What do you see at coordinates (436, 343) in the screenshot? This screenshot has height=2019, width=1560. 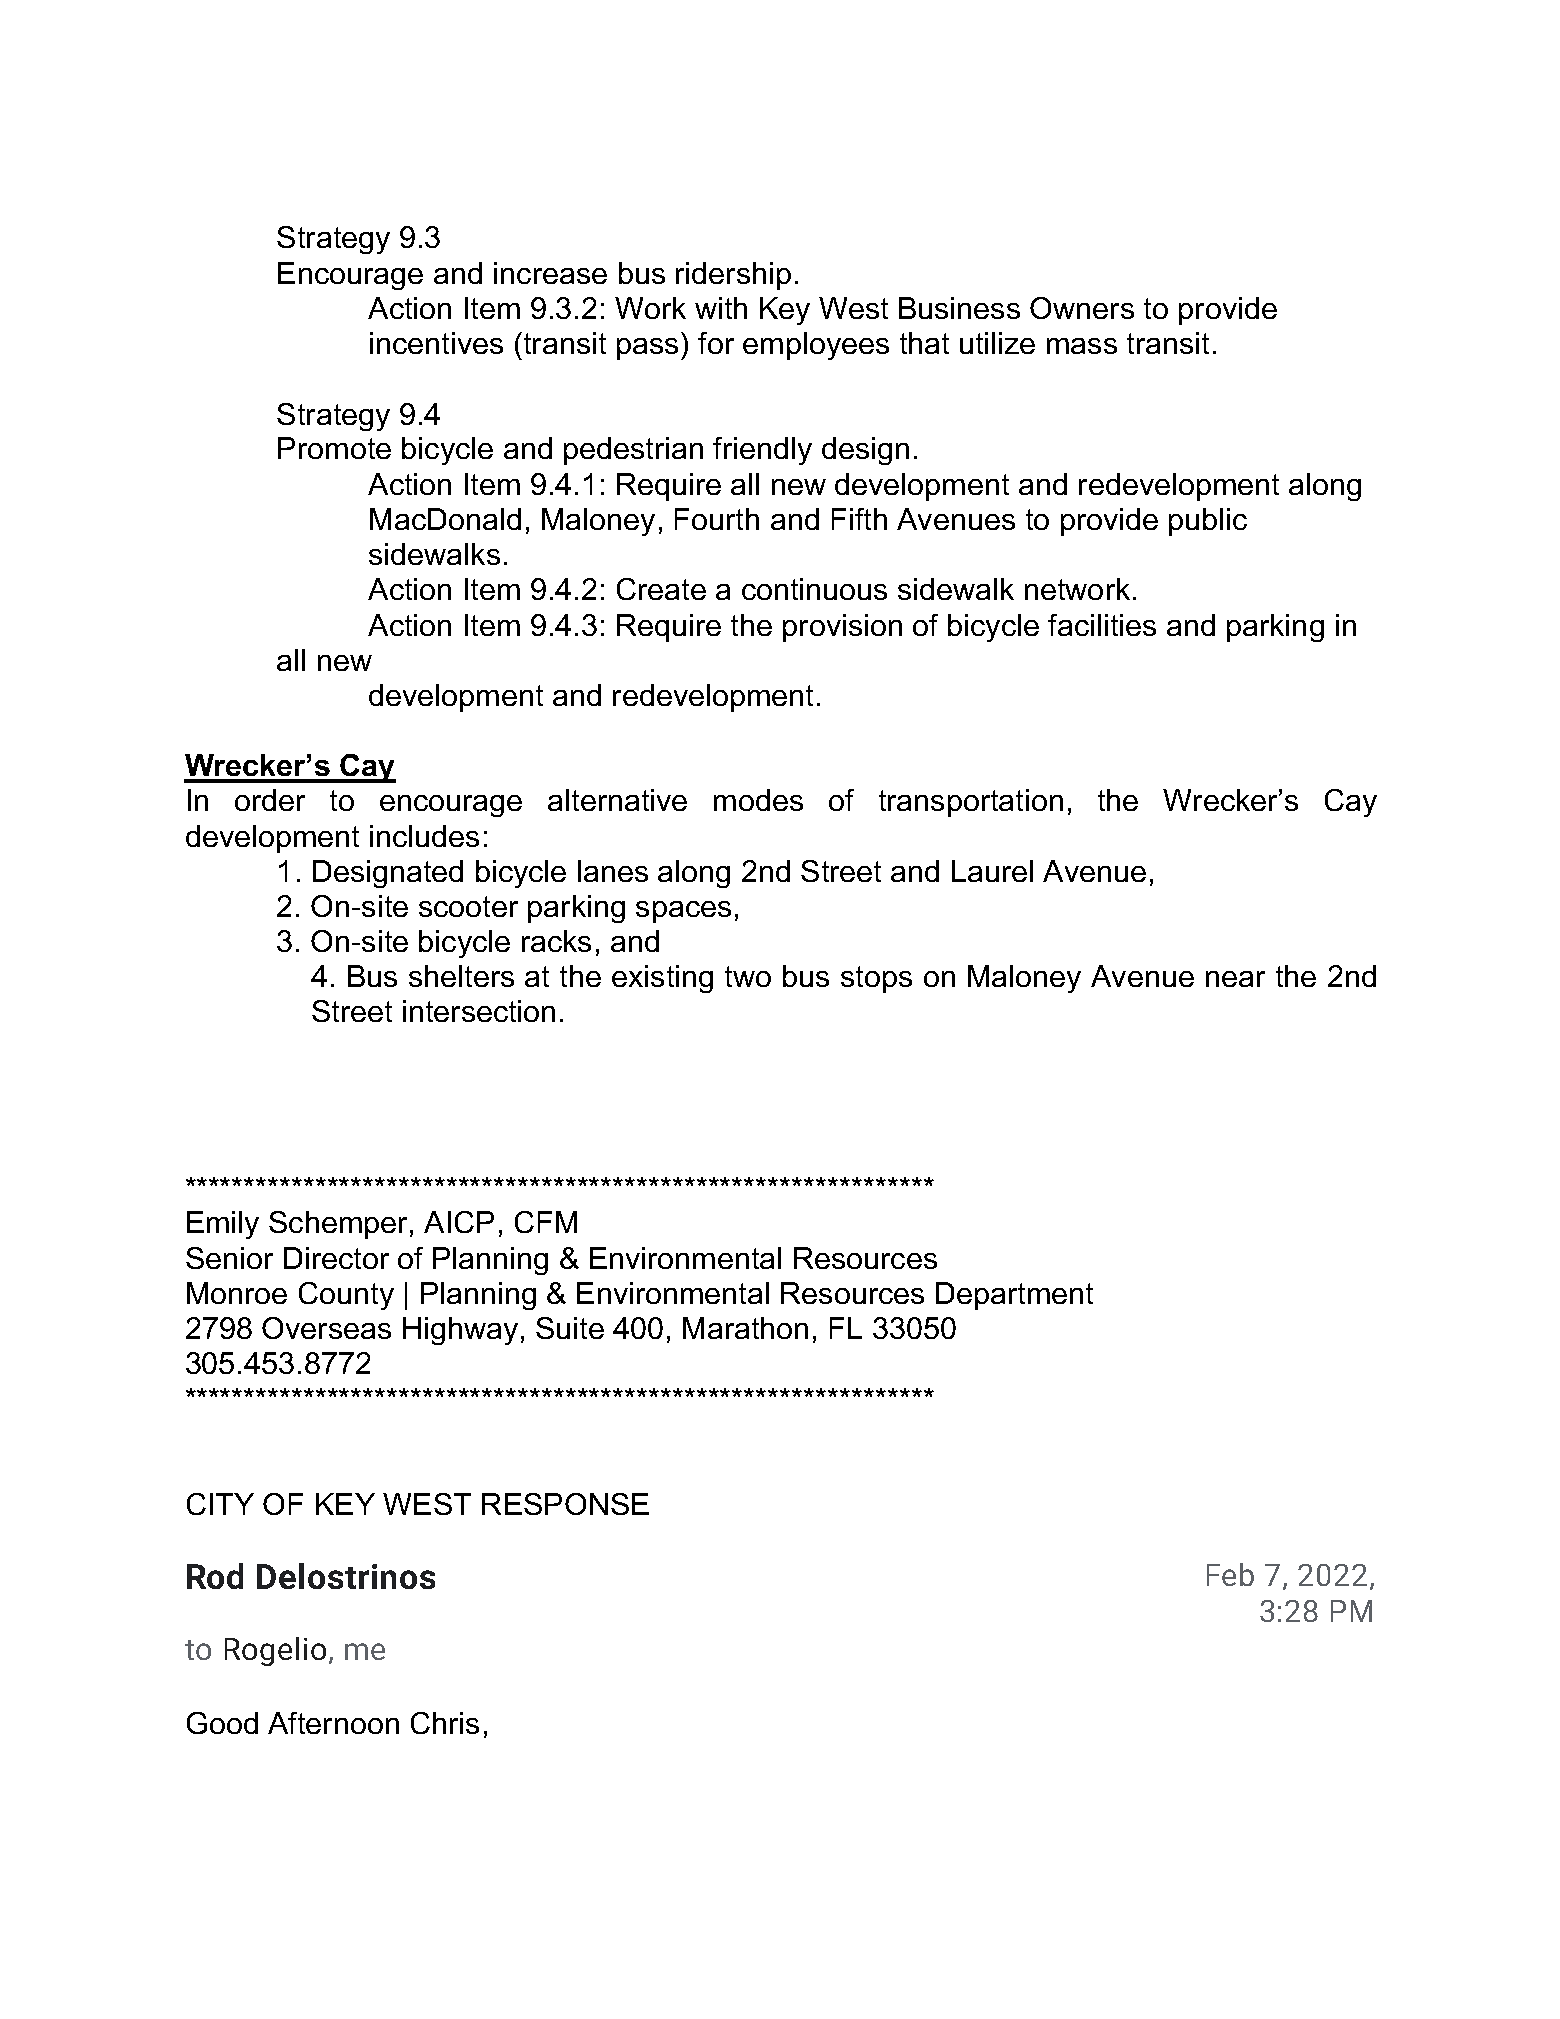 I see `incentives` at bounding box center [436, 343].
